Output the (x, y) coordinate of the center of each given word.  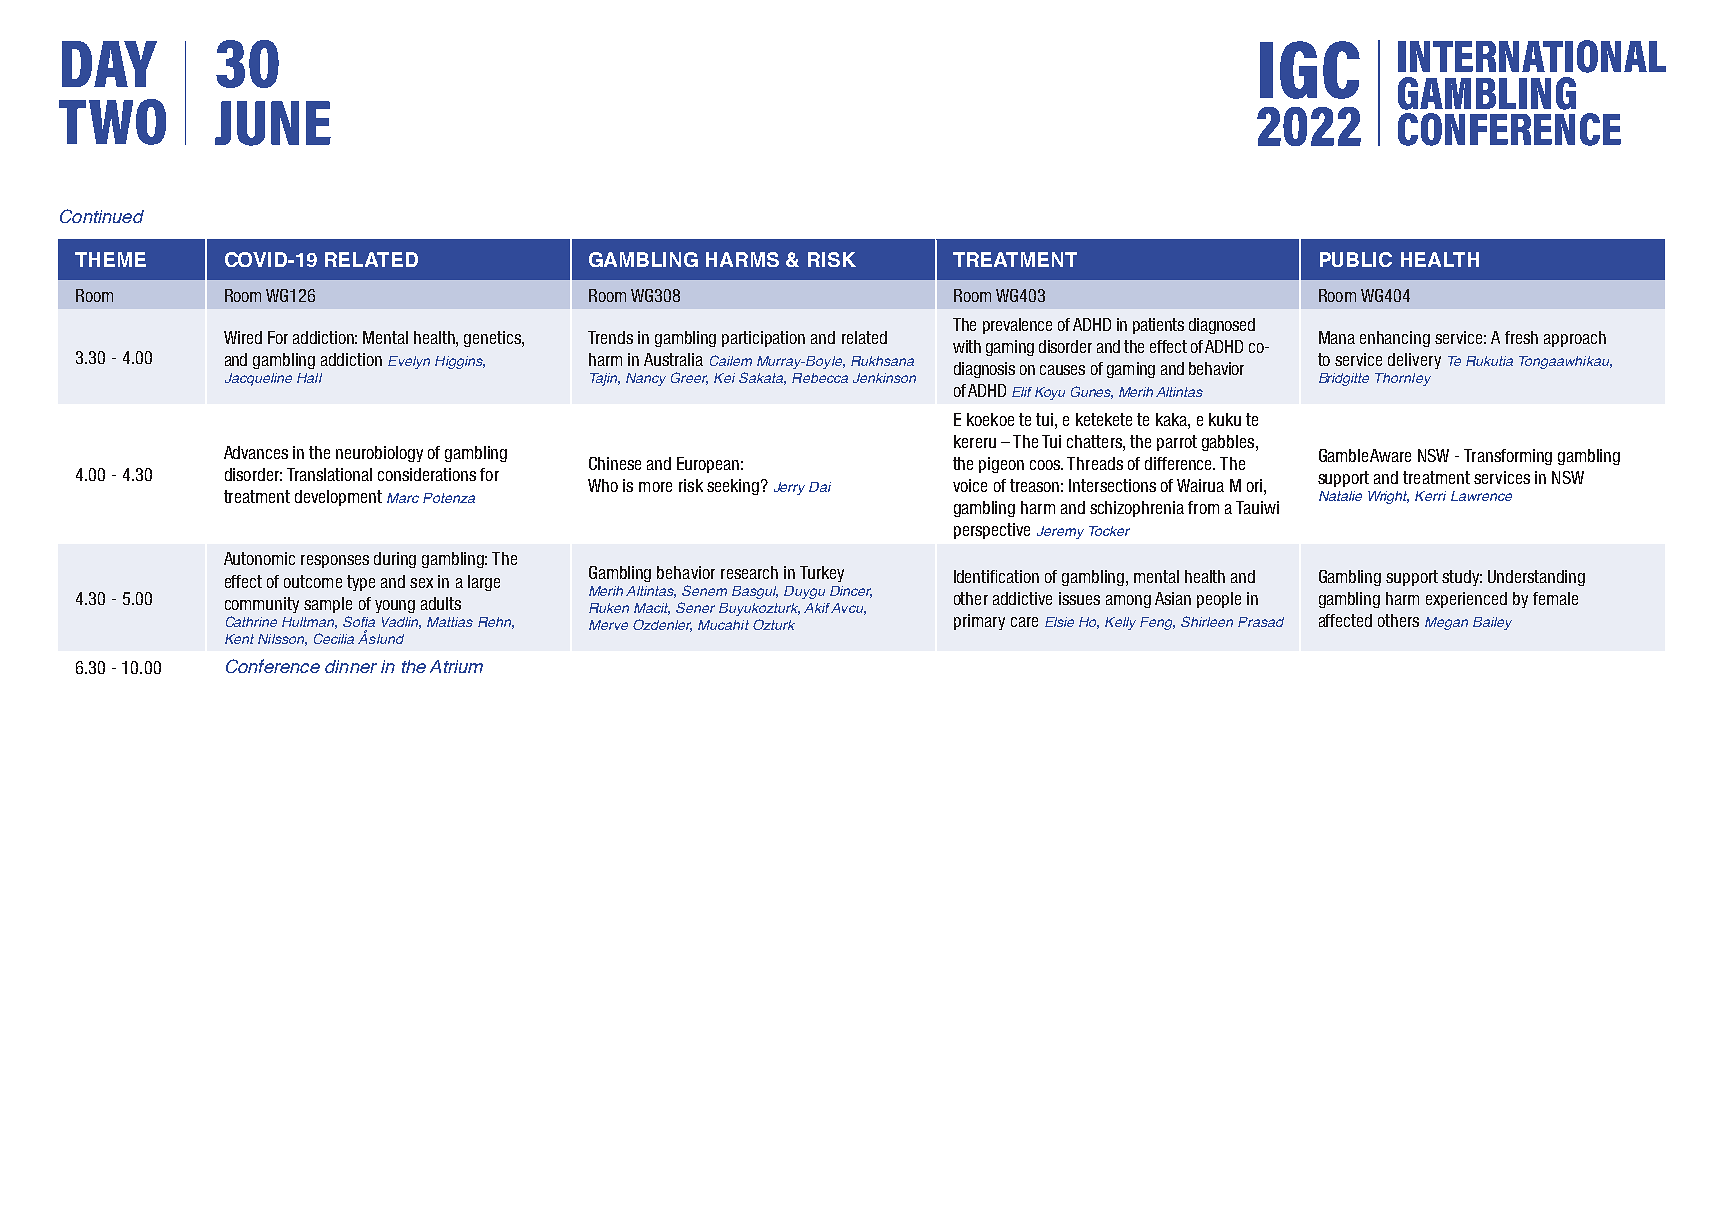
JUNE (273, 123)
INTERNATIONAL (1532, 56)
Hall (309, 378)
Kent (239, 639)
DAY (109, 64)
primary (979, 622)
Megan (1446, 623)
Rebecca (820, 378)
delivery (1414, 361)
